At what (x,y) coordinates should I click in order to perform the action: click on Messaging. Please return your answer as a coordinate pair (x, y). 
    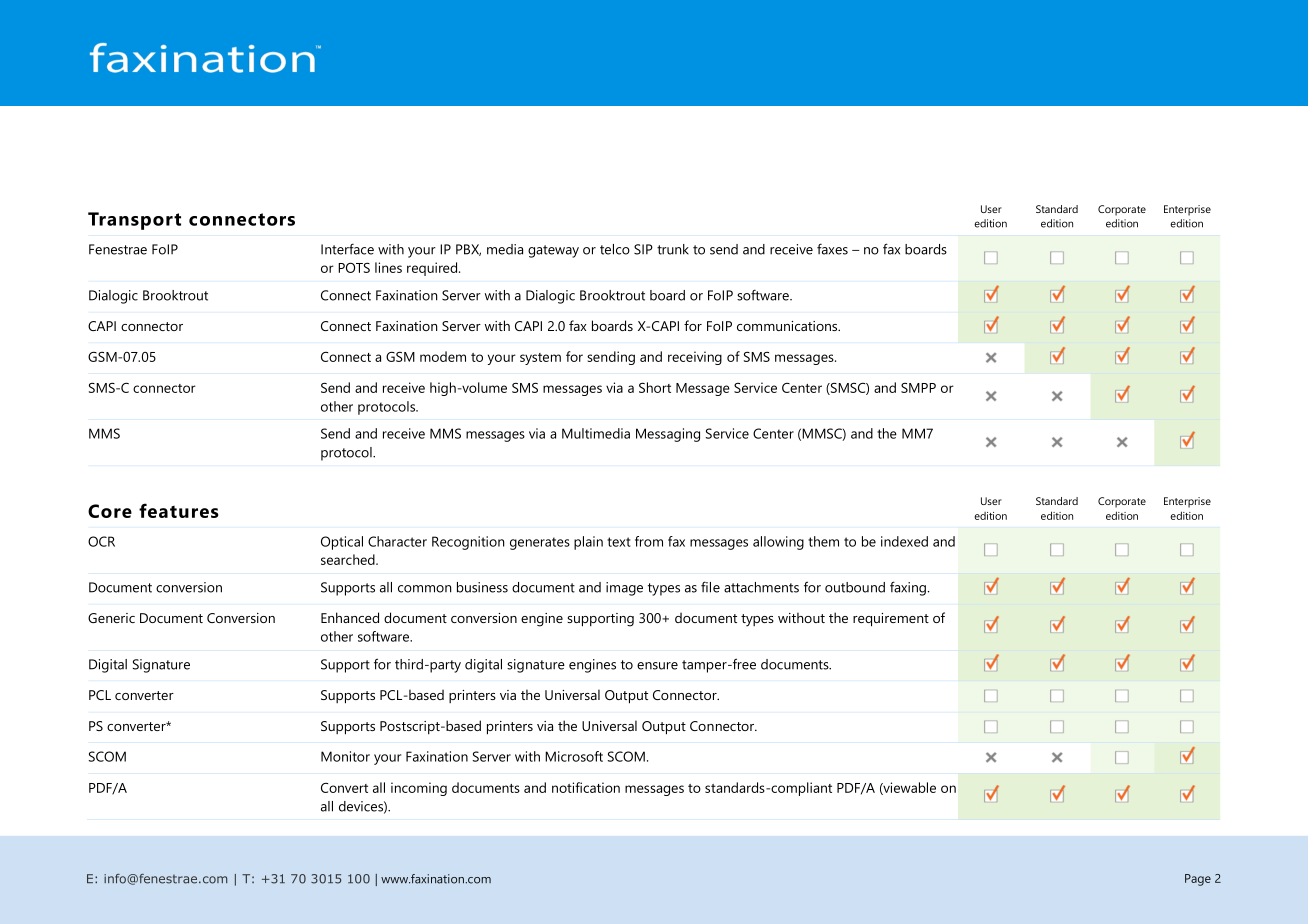
    Looking at the image, I should click on (668, 435).
